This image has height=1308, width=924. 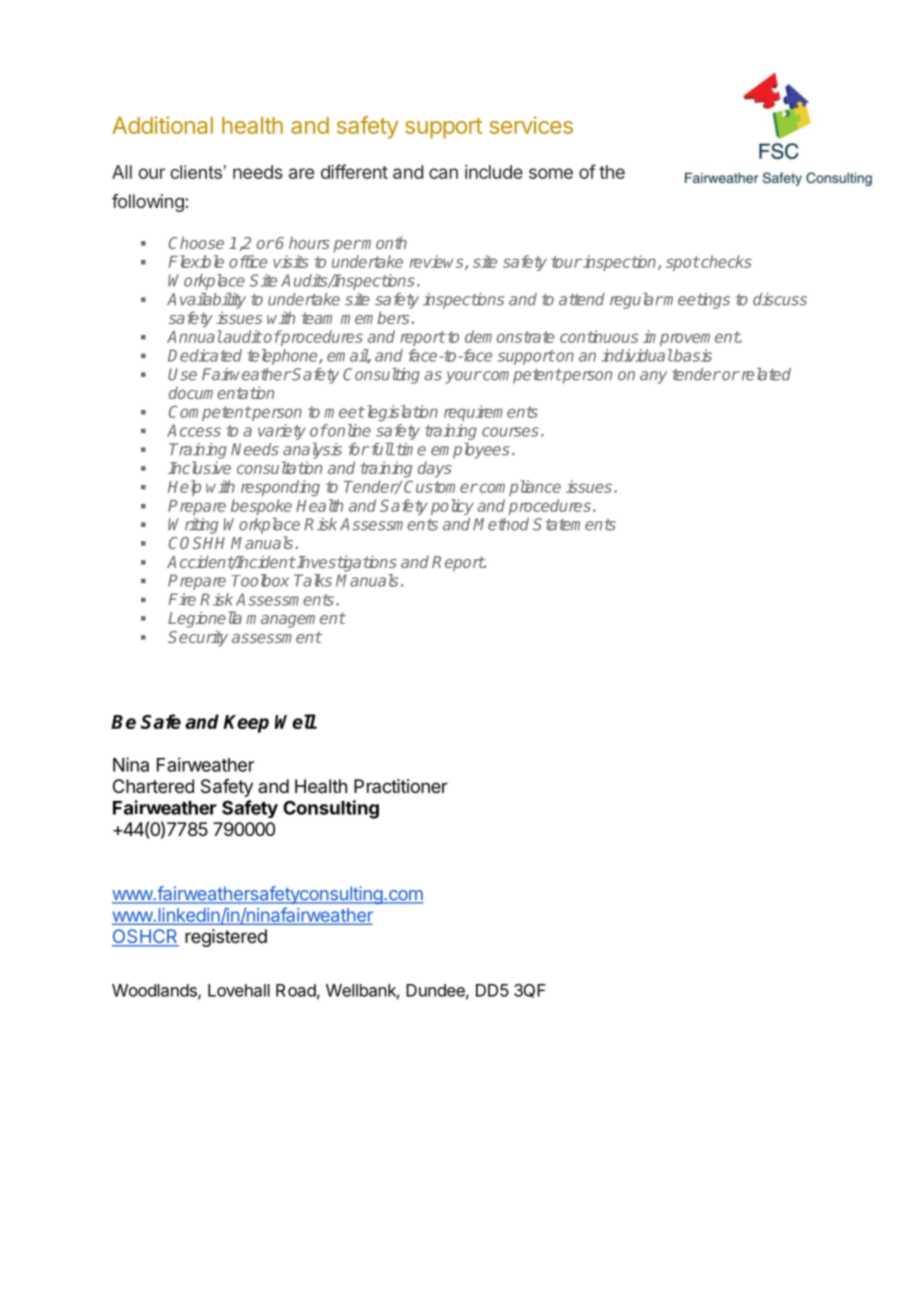 What do you see at coordinates (574, 524) in the image?
I see `Statements` at bounding box center [574, 524].
